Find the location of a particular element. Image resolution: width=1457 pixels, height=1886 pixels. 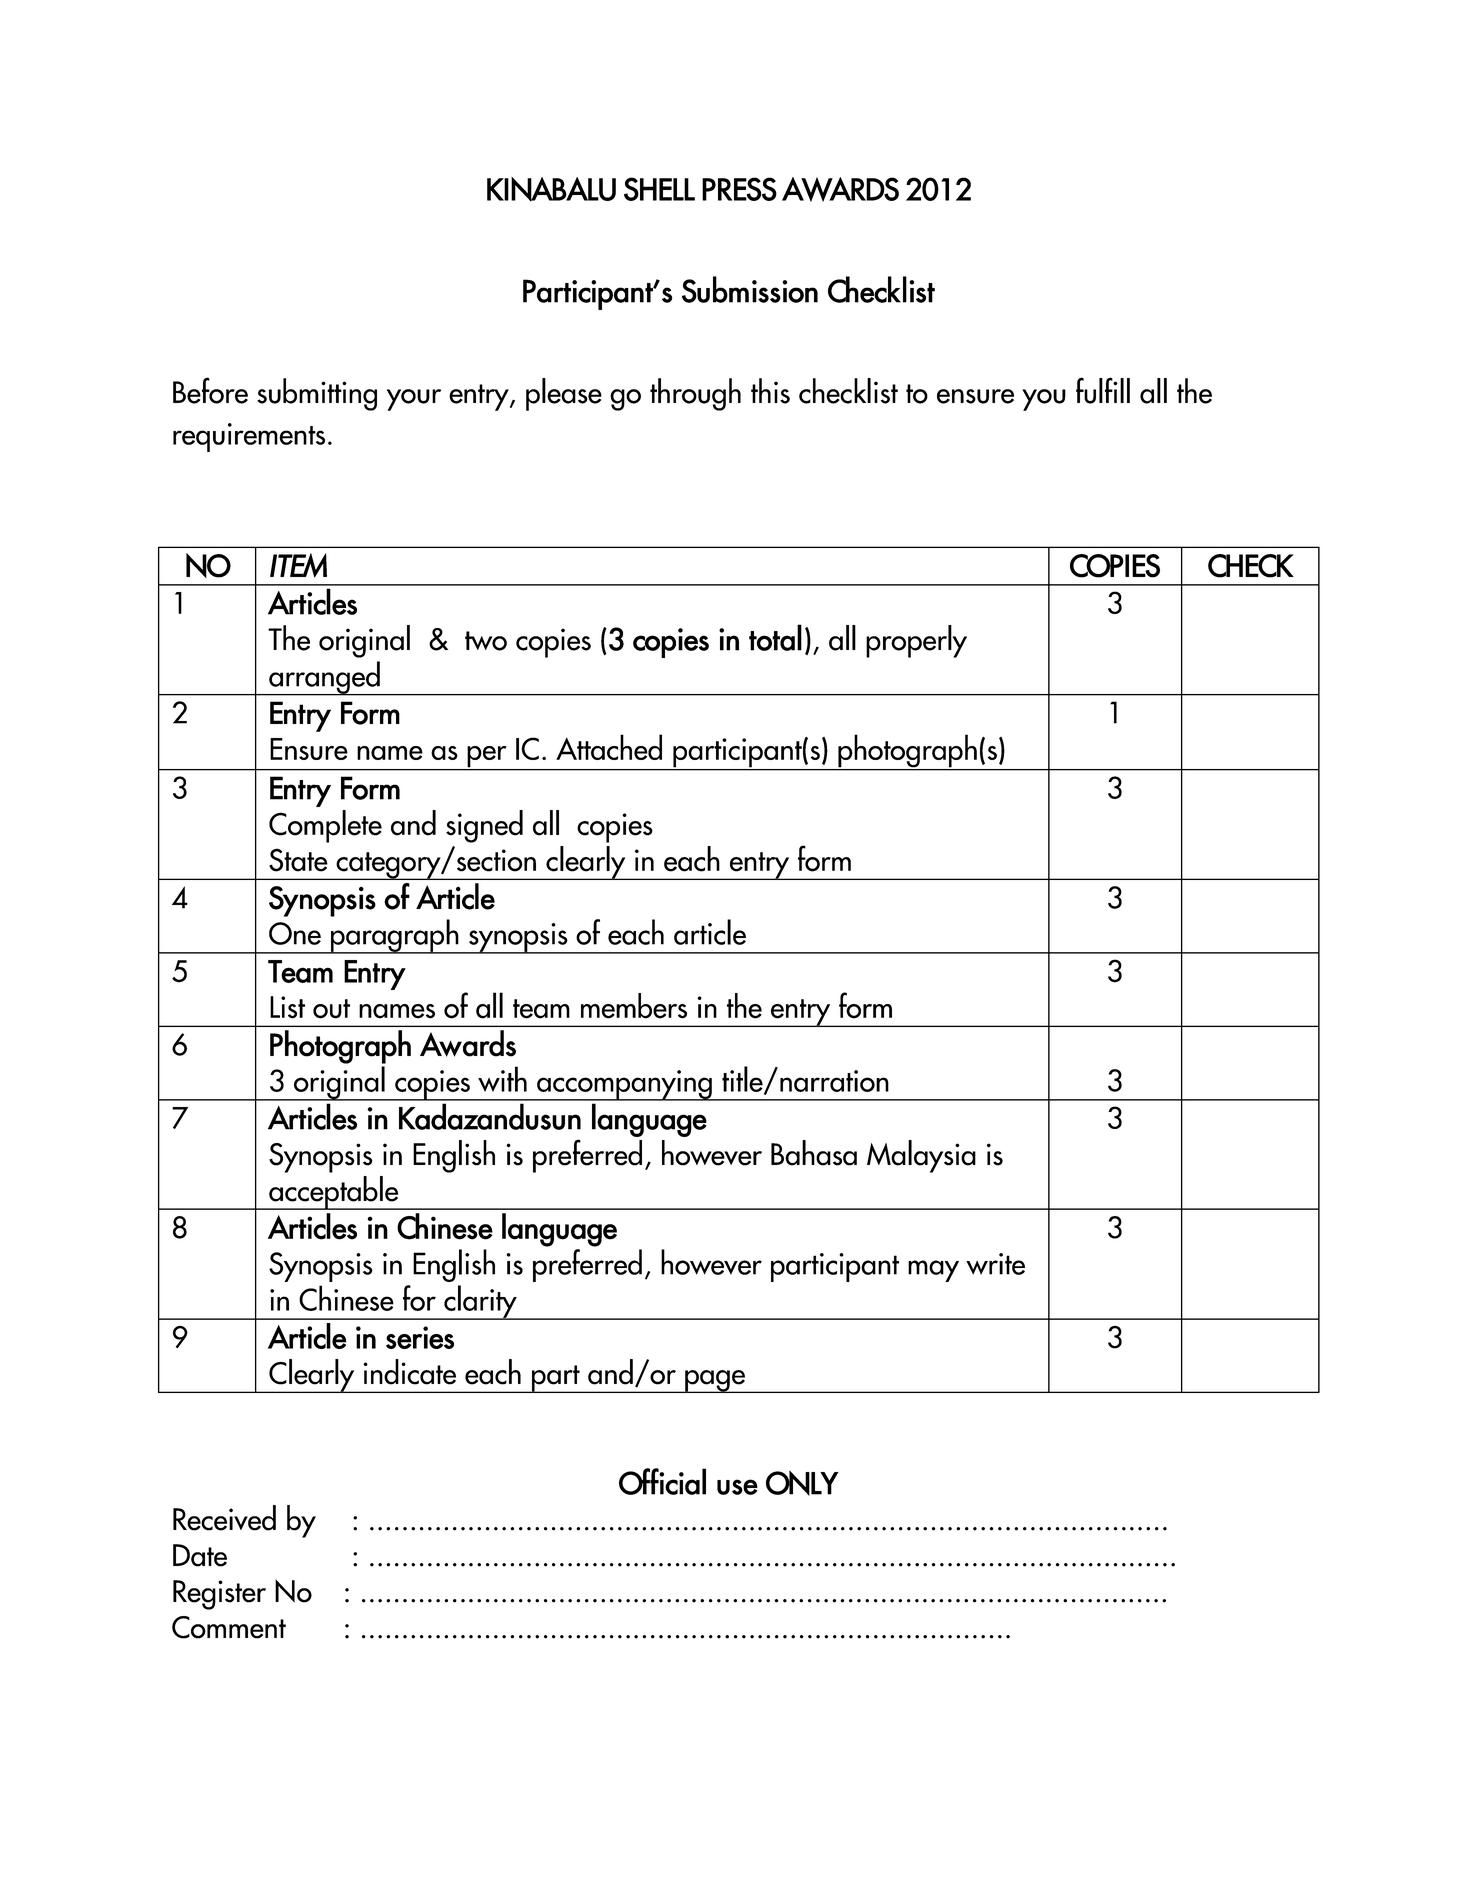

Official is located at coordinates (662, 1481).
